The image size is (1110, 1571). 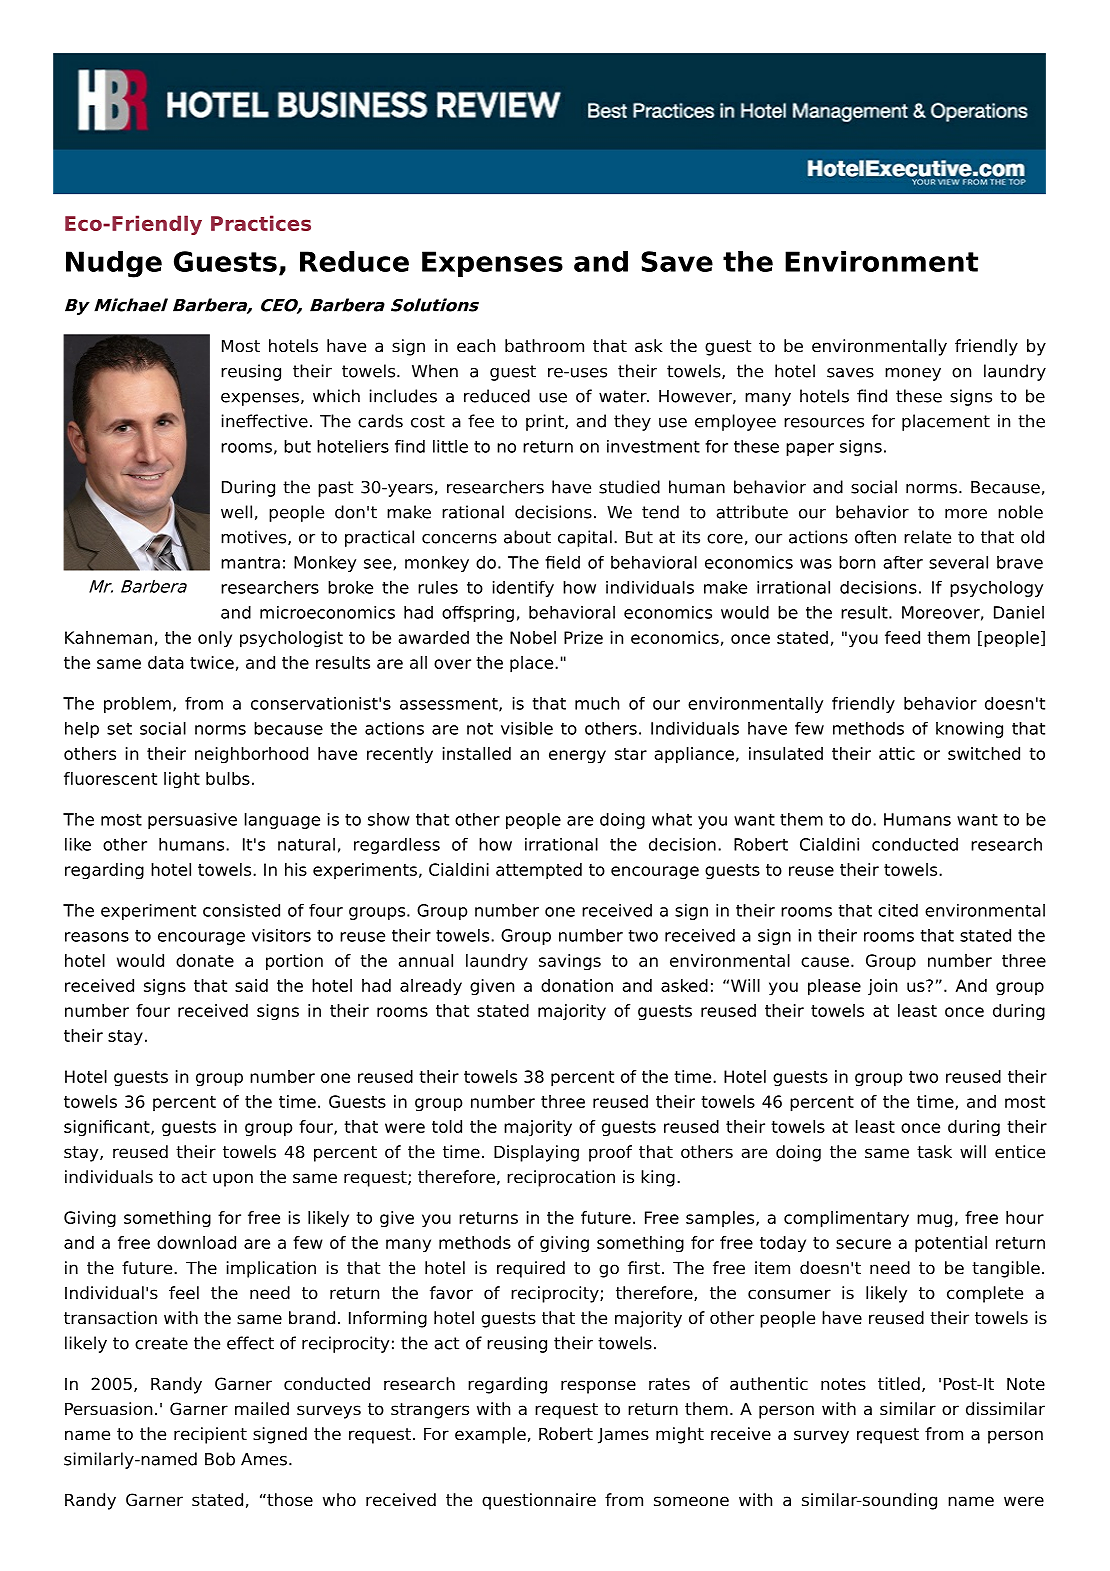 What do you see at coordinates (192, 820) in the screenshot?
I see `persuasive` at bounding box center [192, 820].
